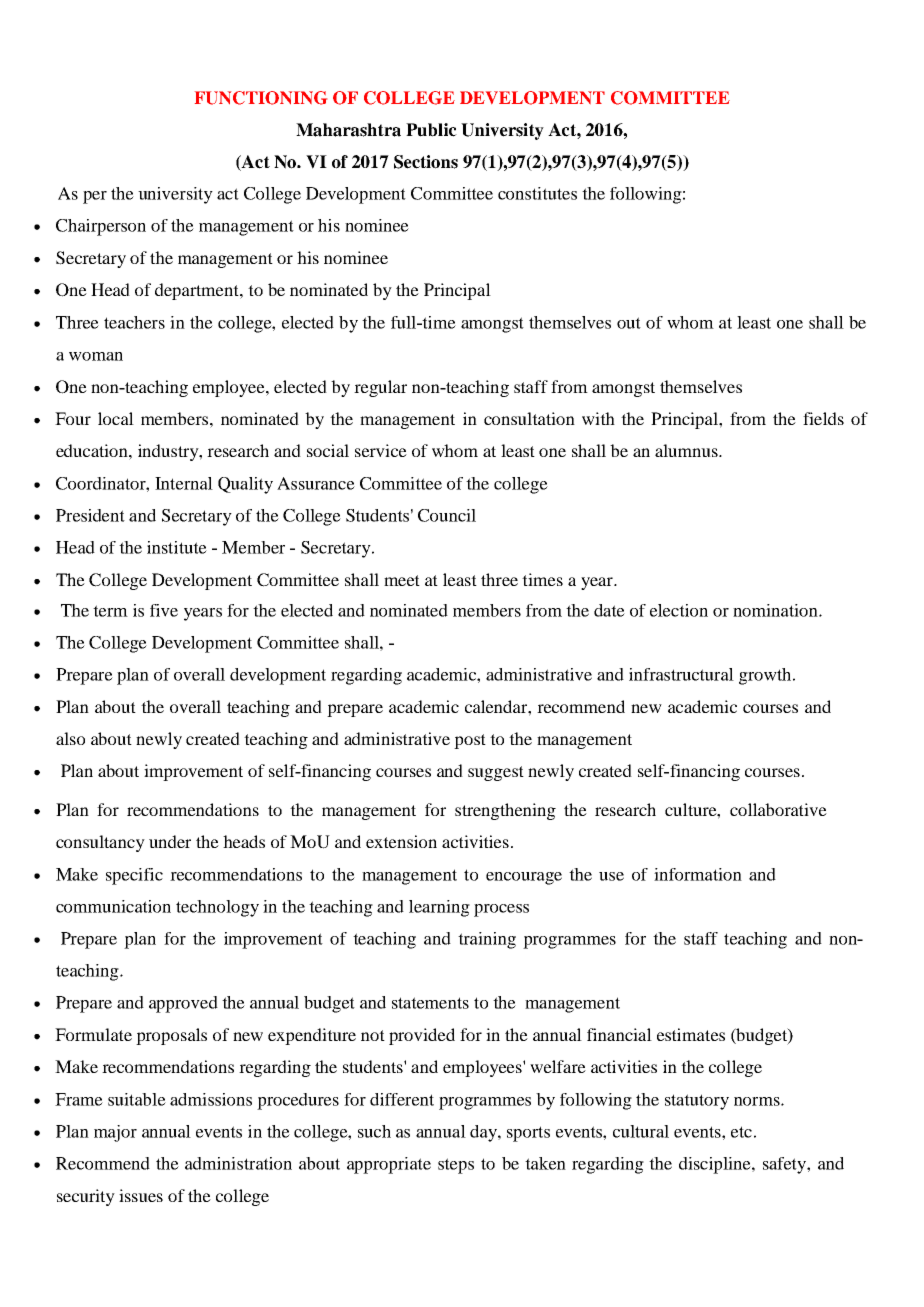 This image has height=1307, width=924. What do you see at coordinates (537, 193) in the image?
I see `constitutes` at bounding box center [537, 193].
